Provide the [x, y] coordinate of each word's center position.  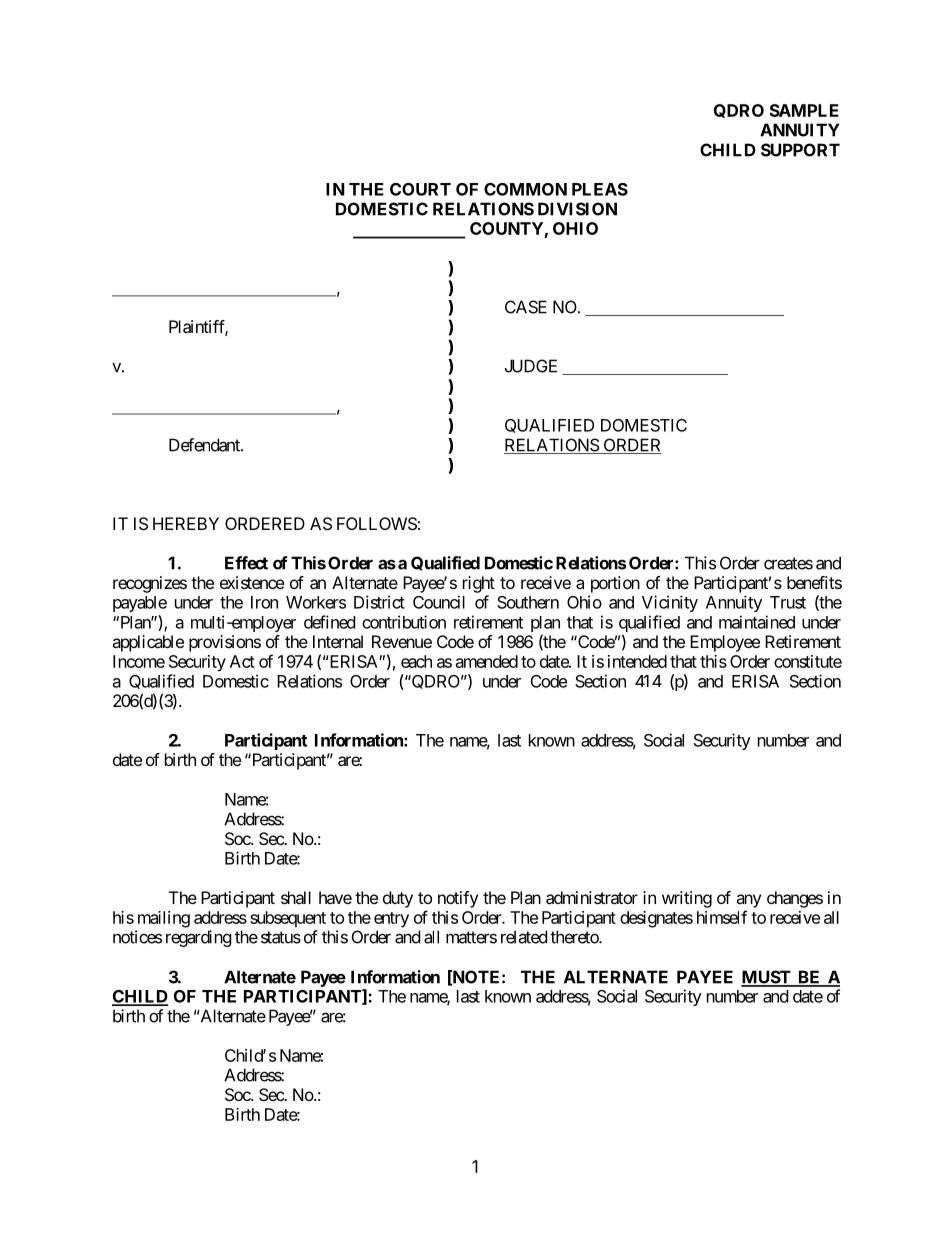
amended [487, 661]
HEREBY [186, 523]
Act [242, 661]
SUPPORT [800, 150]
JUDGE [531, 366]
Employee [725, 643]
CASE [526, 307]
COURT [420, 189]
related [524, 937]
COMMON [525, 189]
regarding [199, 938]
